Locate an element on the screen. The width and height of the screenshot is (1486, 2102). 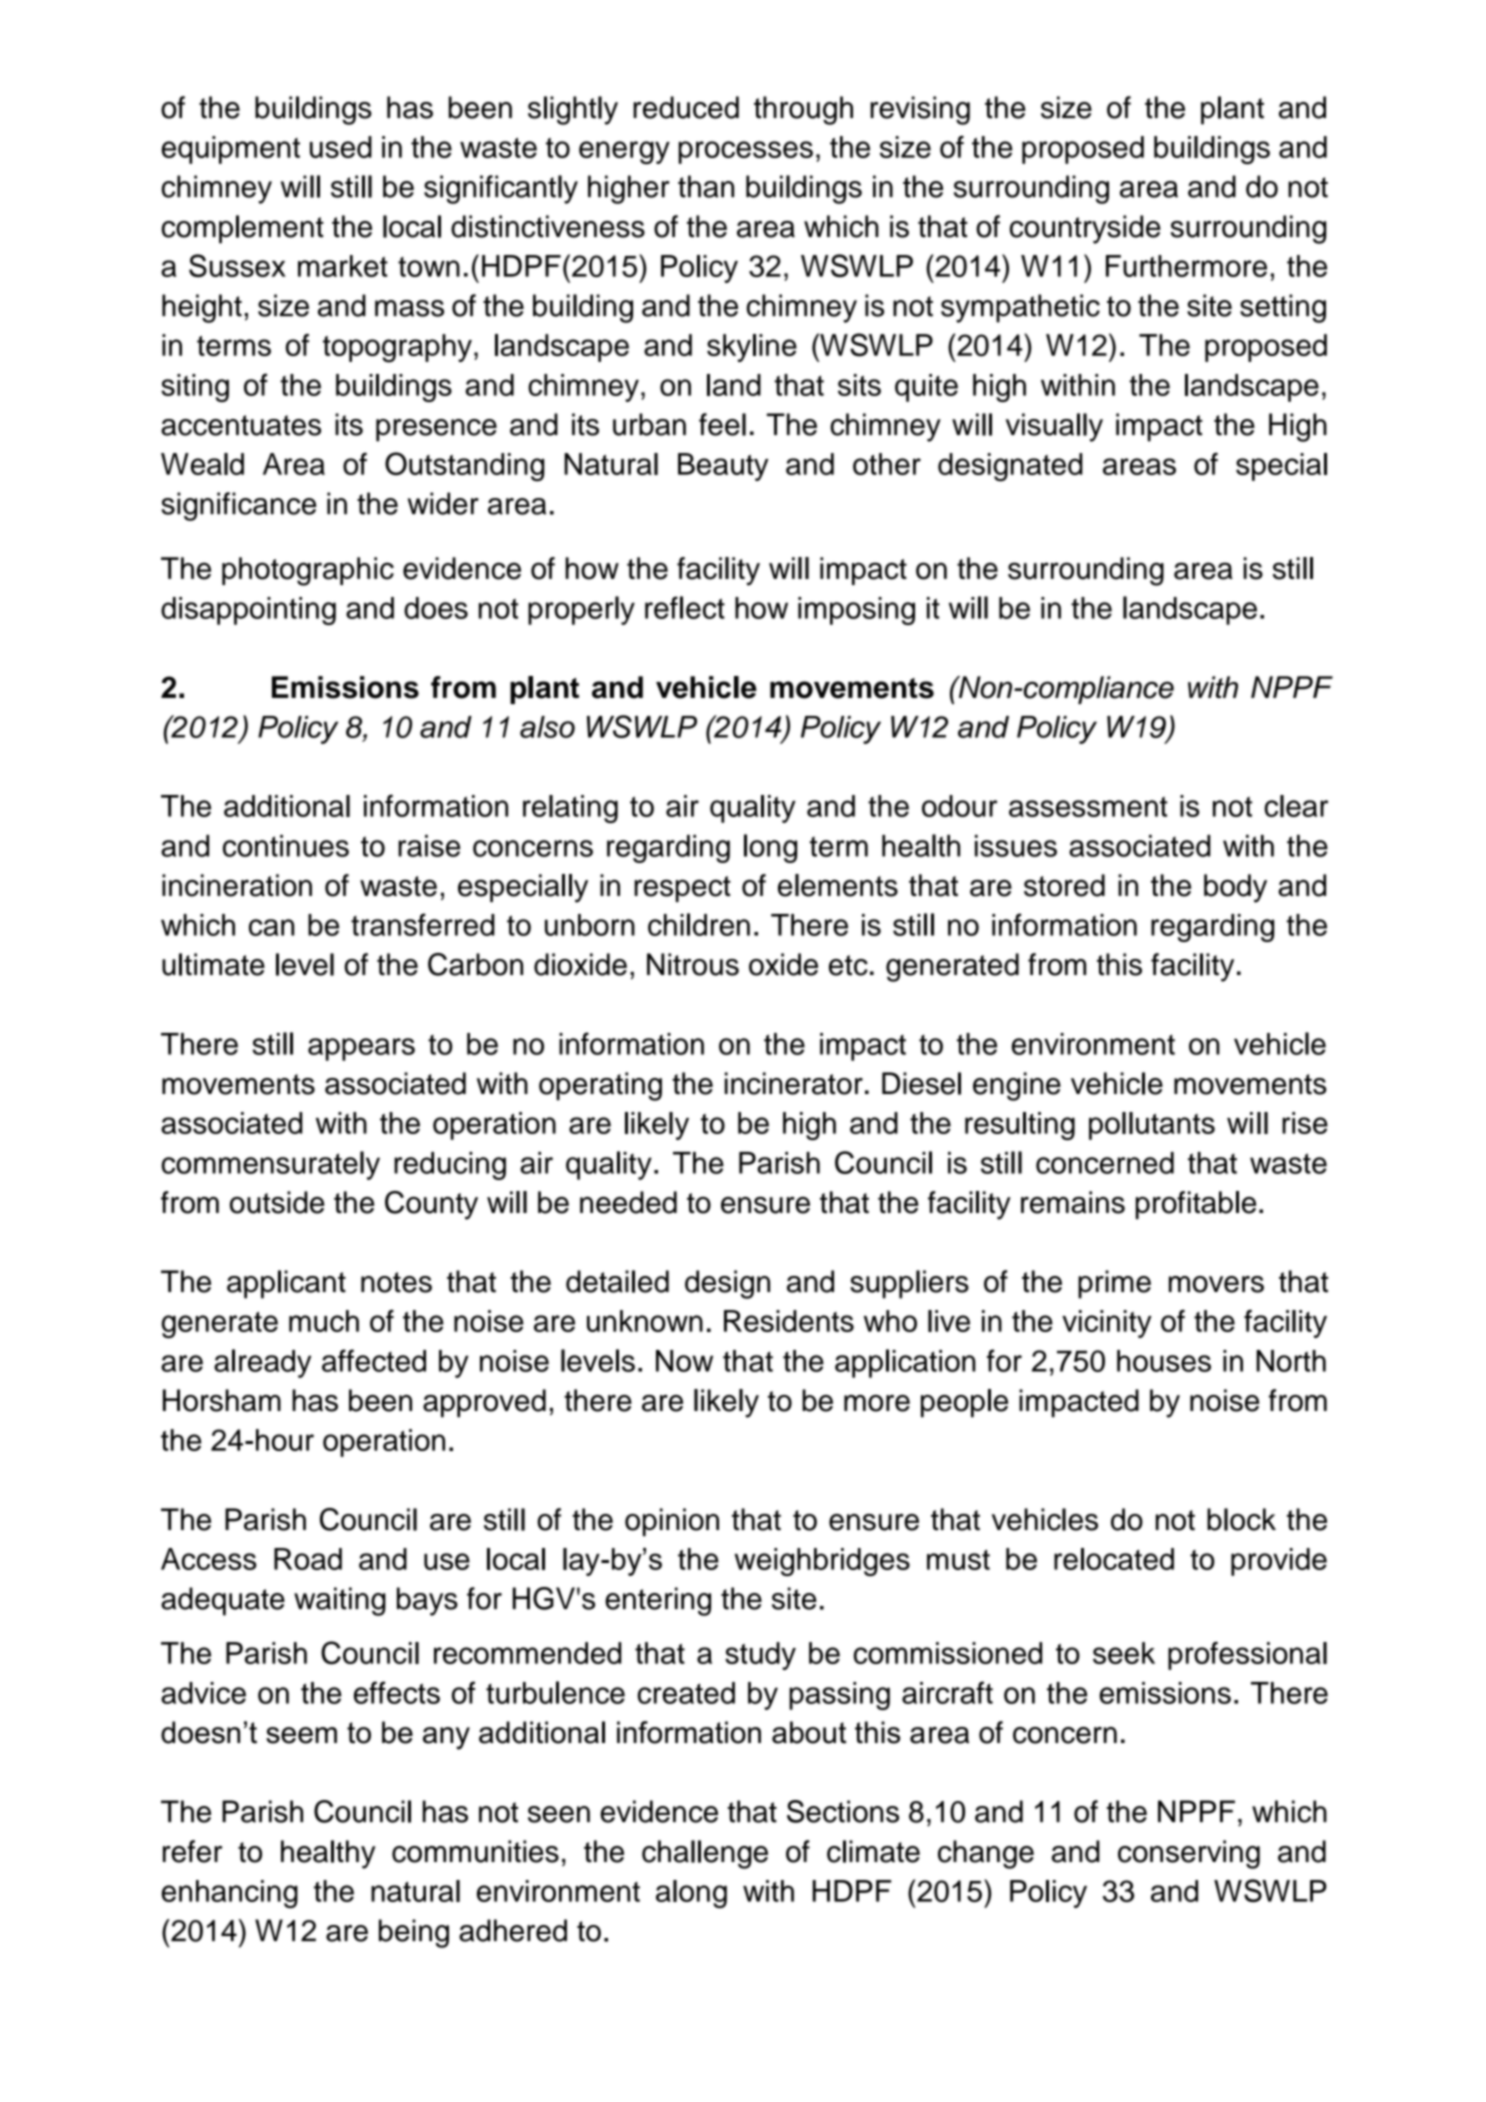
used is located at coordinates (341, 147).
